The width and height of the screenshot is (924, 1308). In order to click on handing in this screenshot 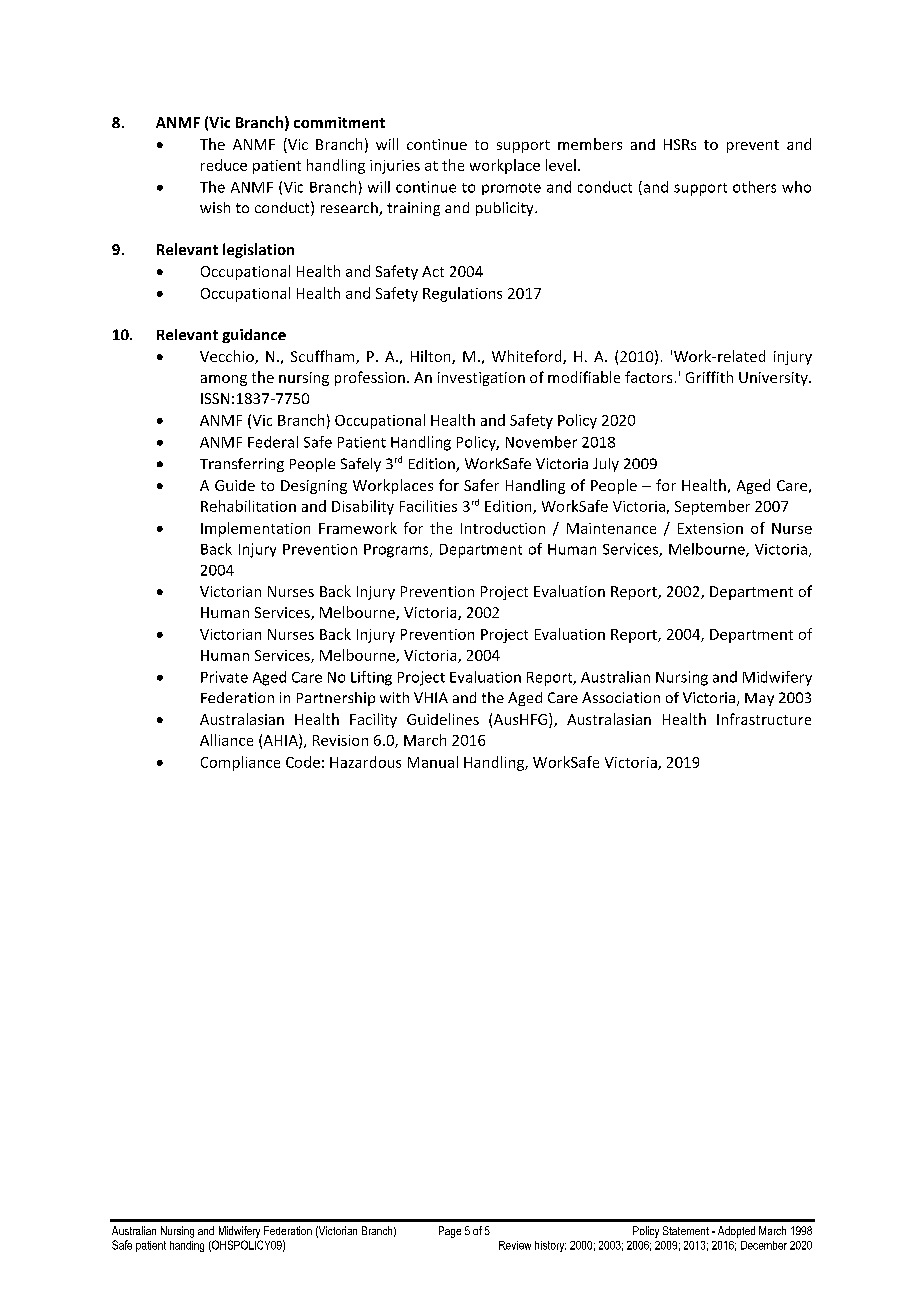, I will do `click(187, 1246)`.
